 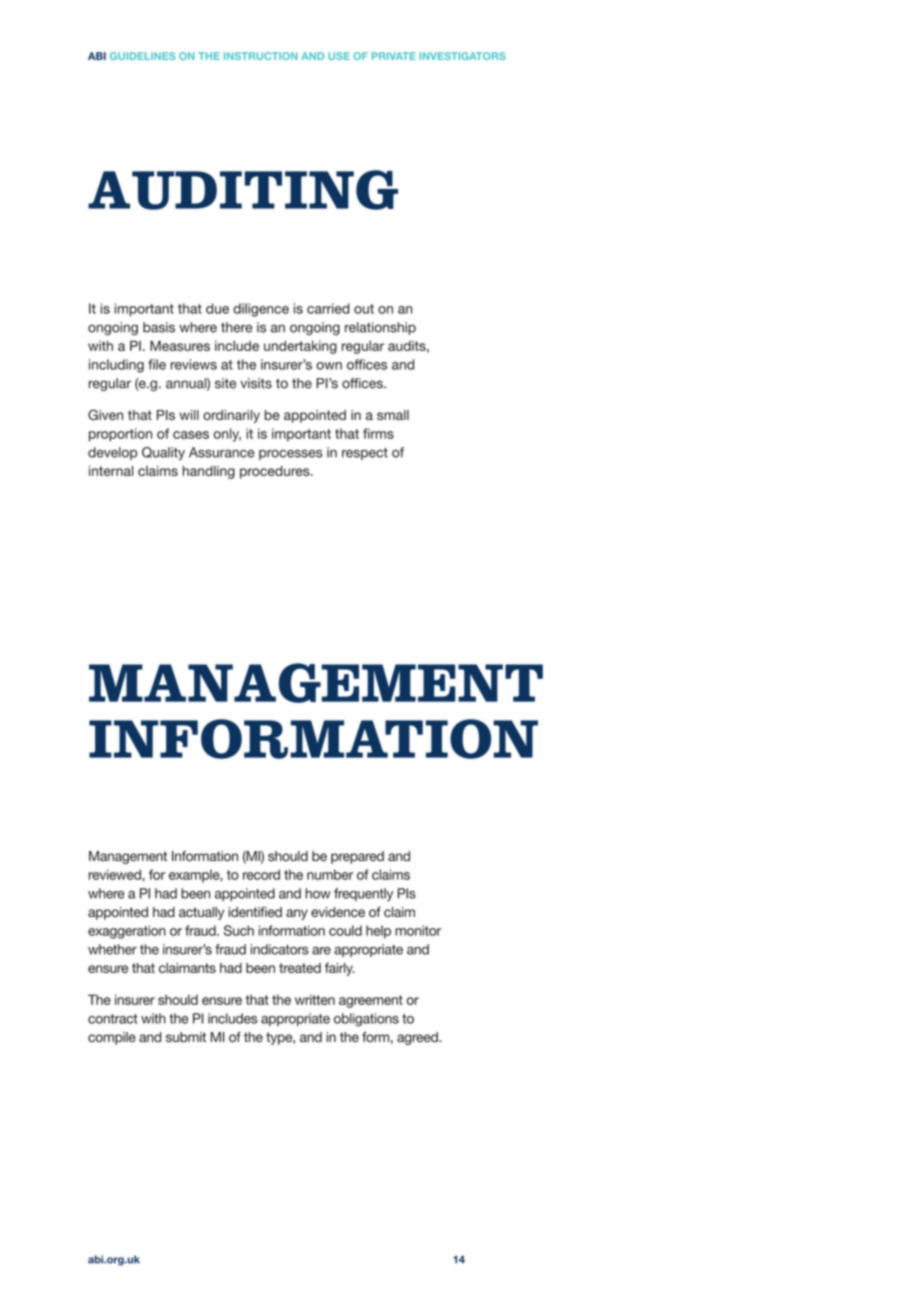 What do you see at coordinates (111, 471) in the page?
I see `internal` at bounding box center [111, 471].
